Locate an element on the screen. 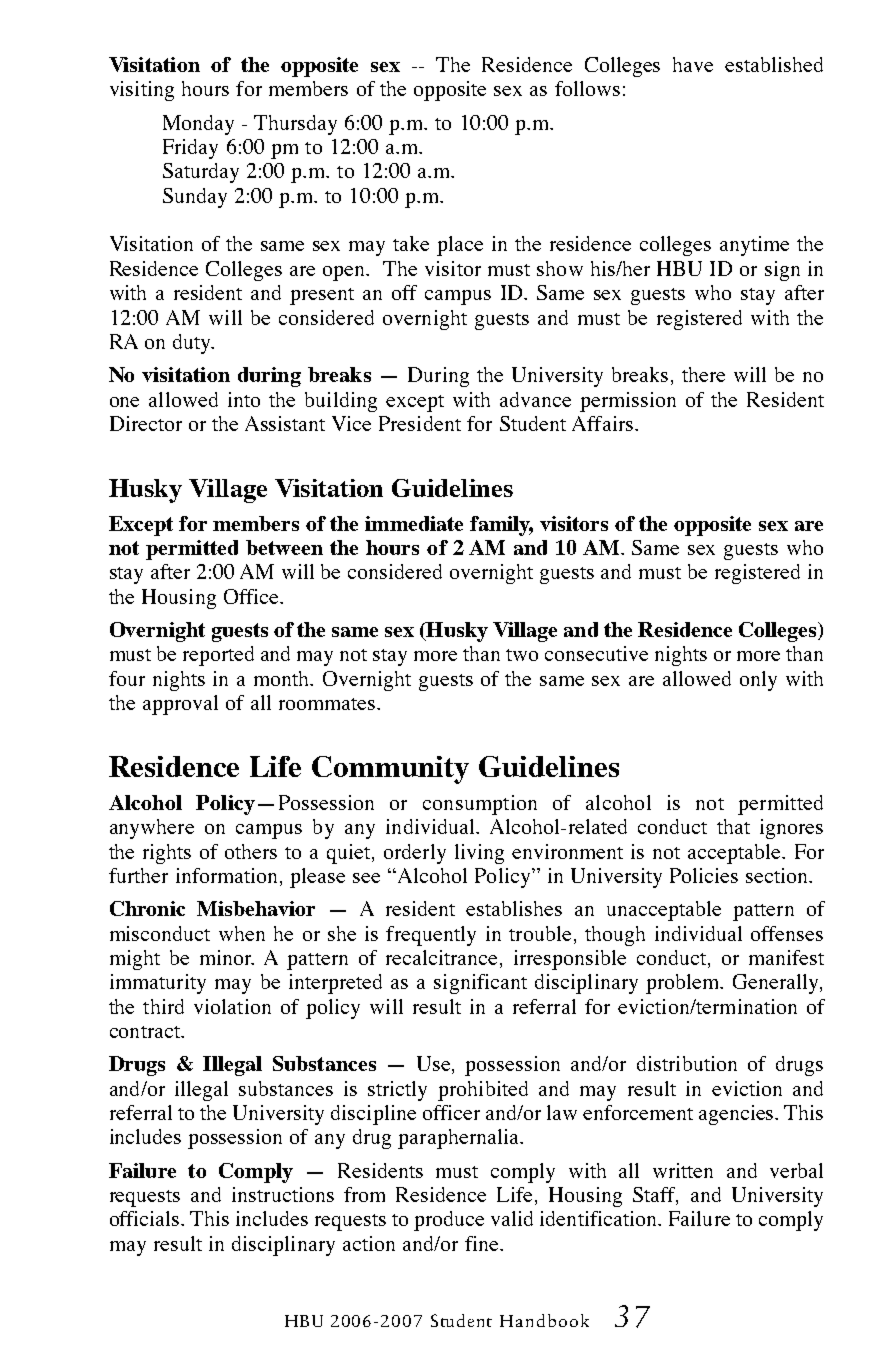 The width and height of the screenshot is (893, 1372). fine is located at coordinates (483, 1243).
